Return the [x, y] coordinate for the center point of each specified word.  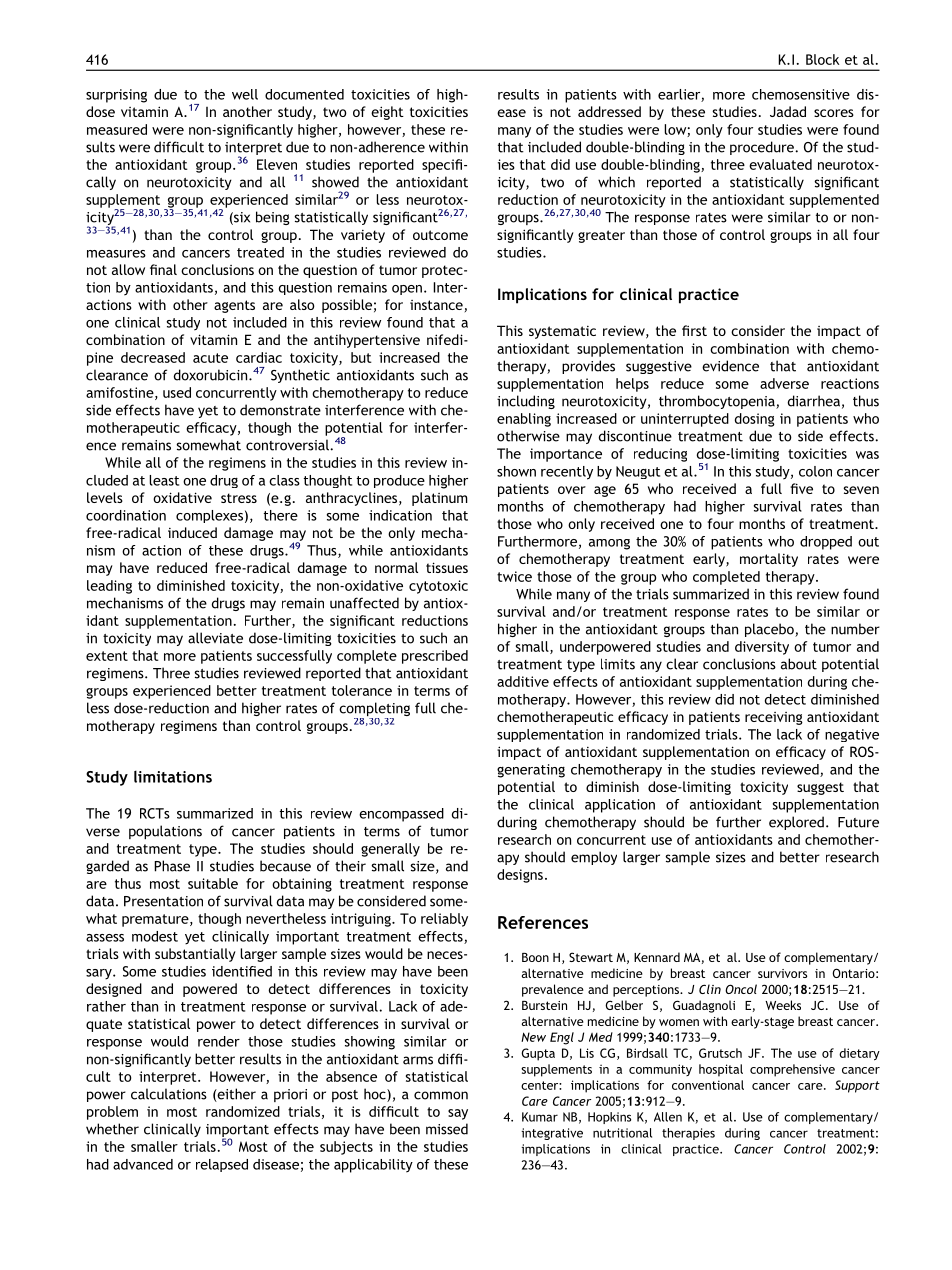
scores [834, 113]
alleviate [215, 638]
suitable [213, 883]
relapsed [222, 1165]
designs [520, 876]
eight [387, 113]
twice [514, 576]
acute [210, 358]
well [245, 94]
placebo [770, 630]
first [694, 330]
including [526, 402]
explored [796, 823]
